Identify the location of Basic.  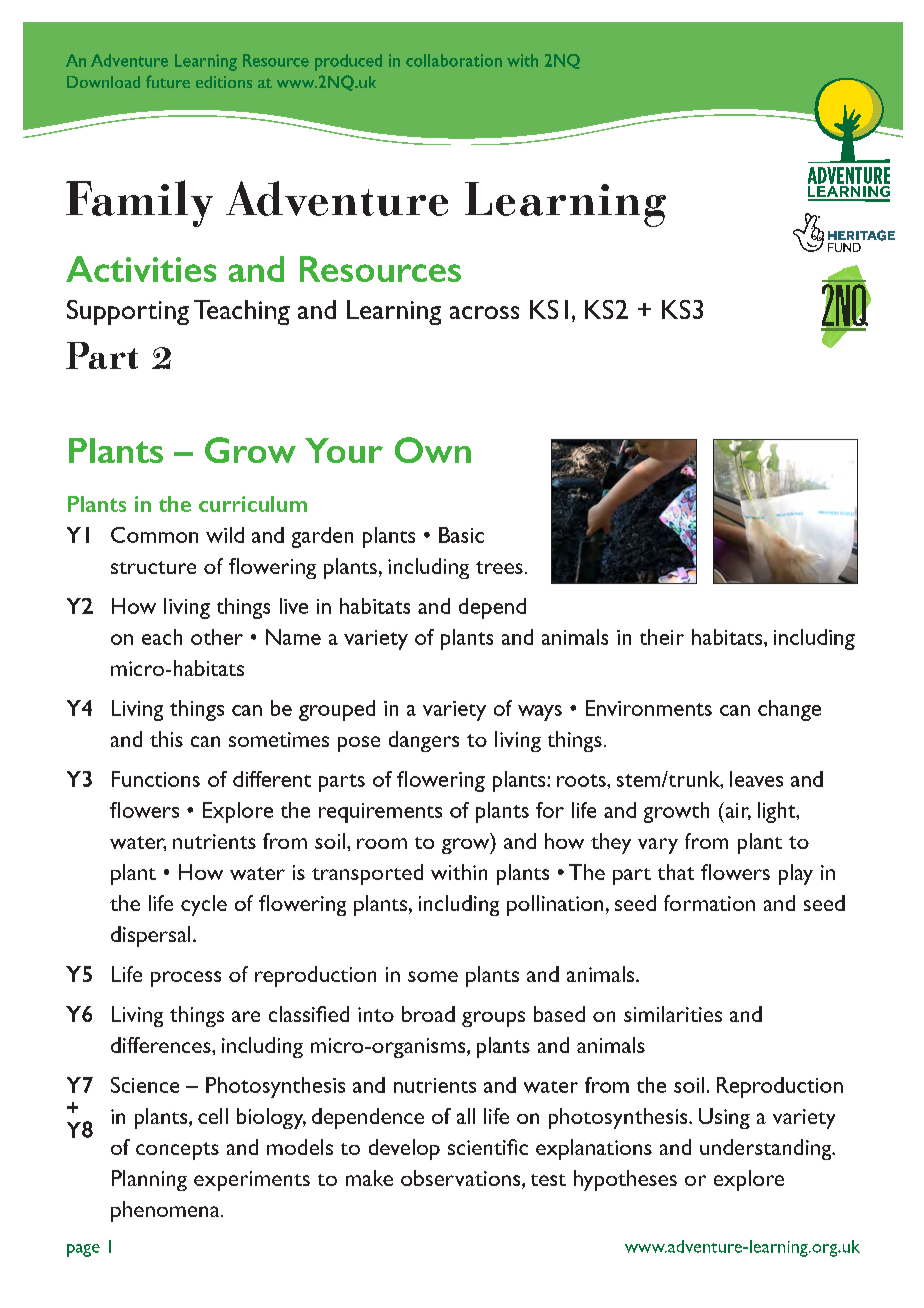
(461, 535).
